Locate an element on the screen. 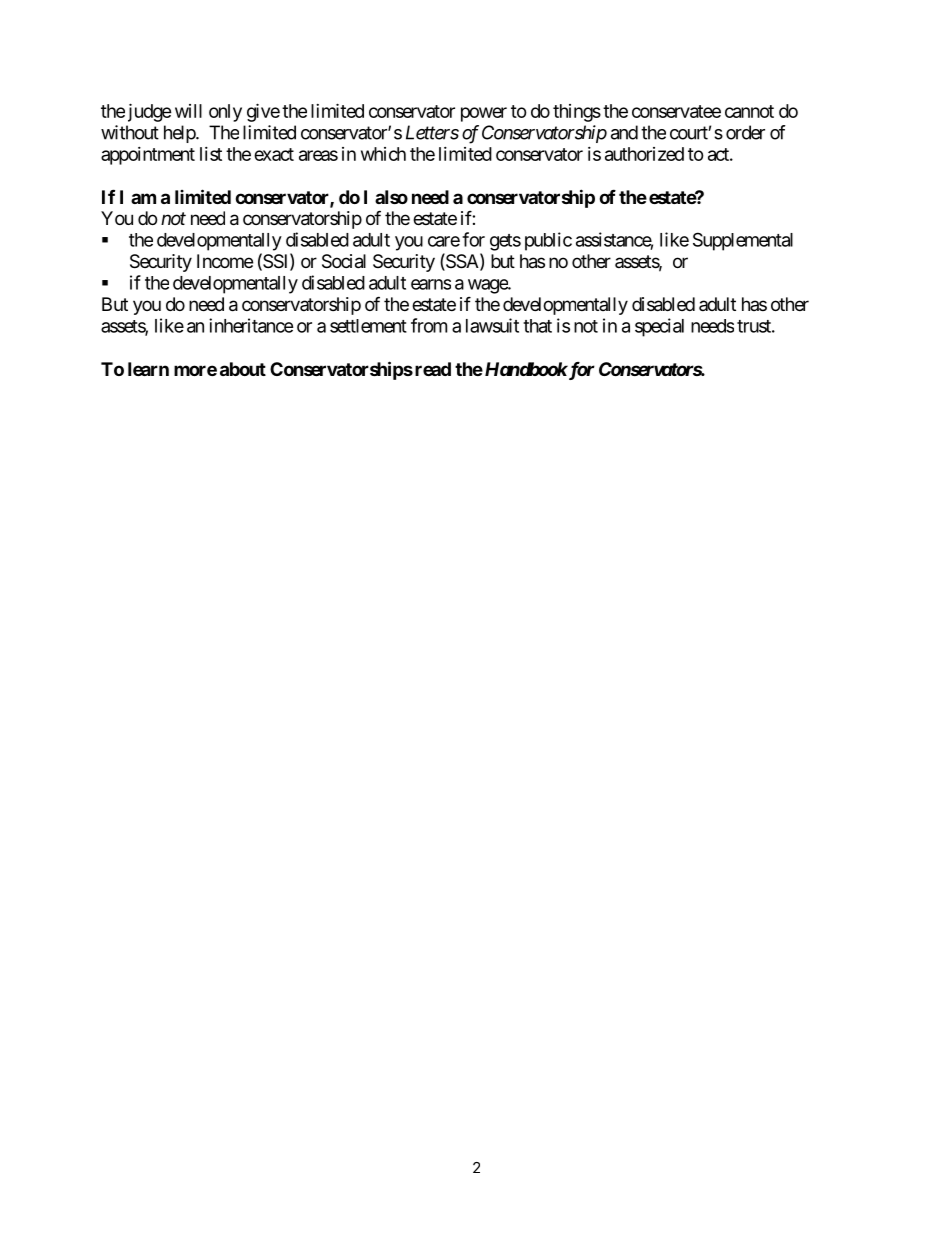  wage is located at coordinates (488, 286).
